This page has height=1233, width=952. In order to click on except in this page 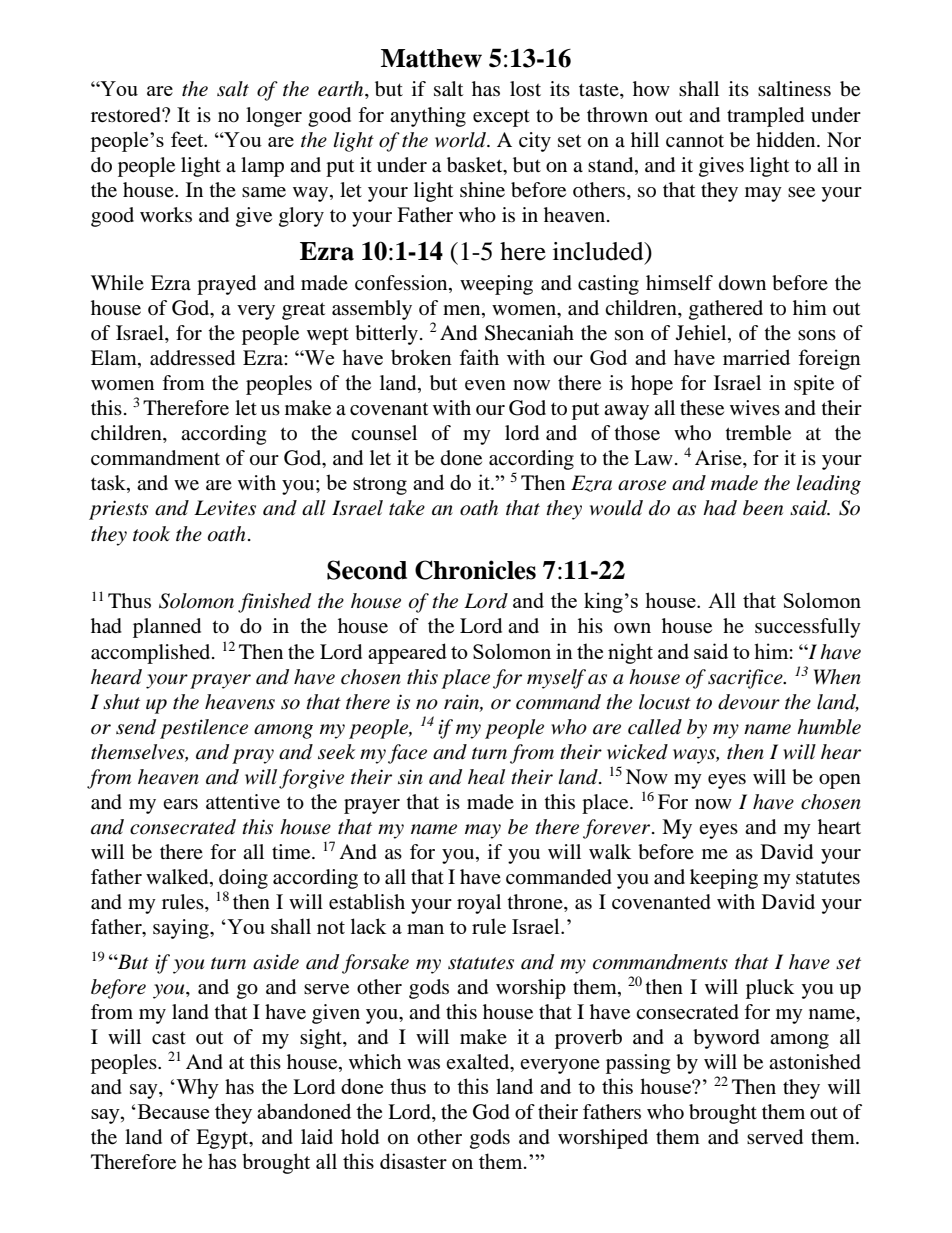, I will do `click(501, 118)`.
